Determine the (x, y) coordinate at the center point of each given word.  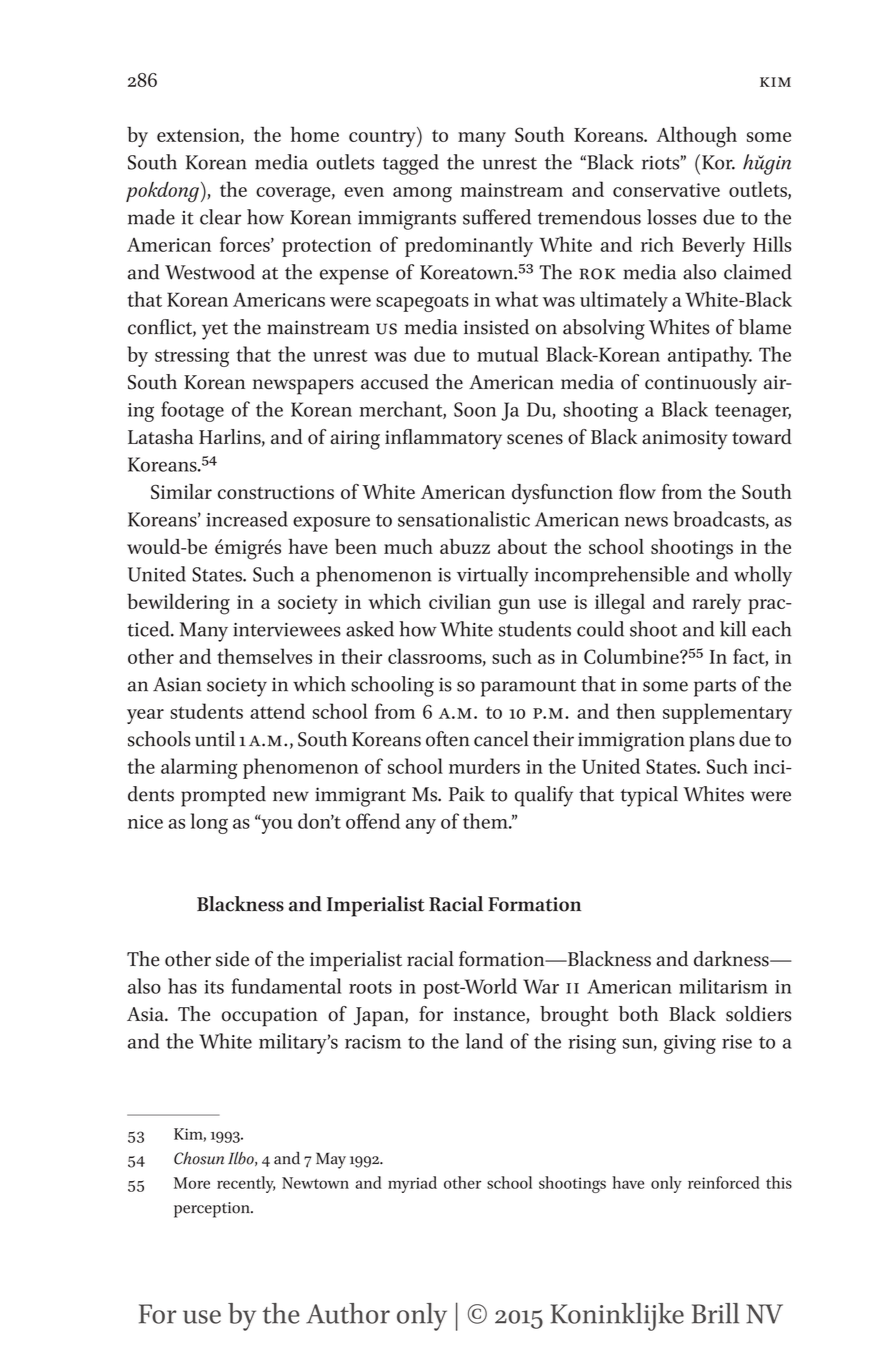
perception (213, 1210)
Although (696, 137)
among (422, 195)
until (215, 739)
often (448, 739)
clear (220, 217)
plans (712, 741)
